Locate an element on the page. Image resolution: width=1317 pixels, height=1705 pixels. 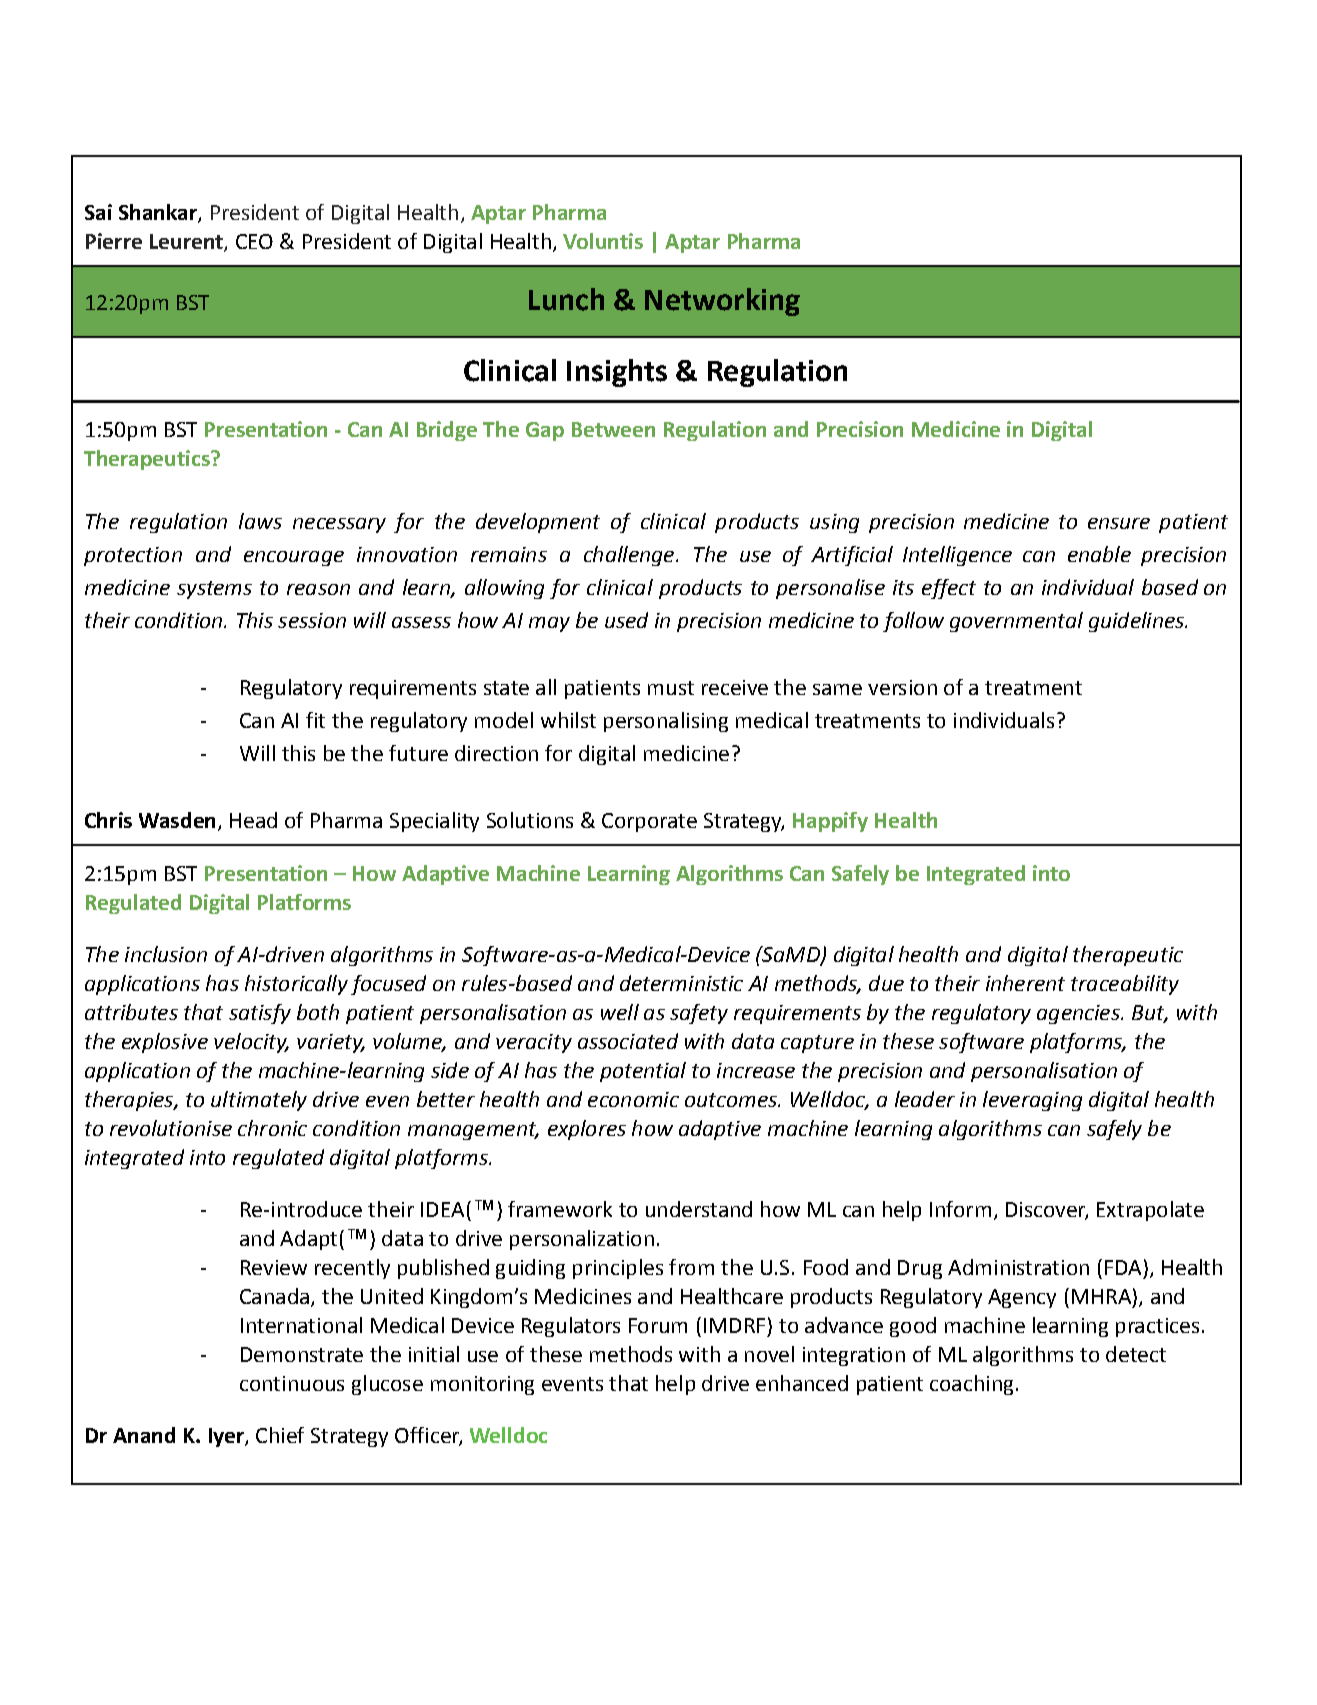
Networking is located at coordinates (722, 302).
